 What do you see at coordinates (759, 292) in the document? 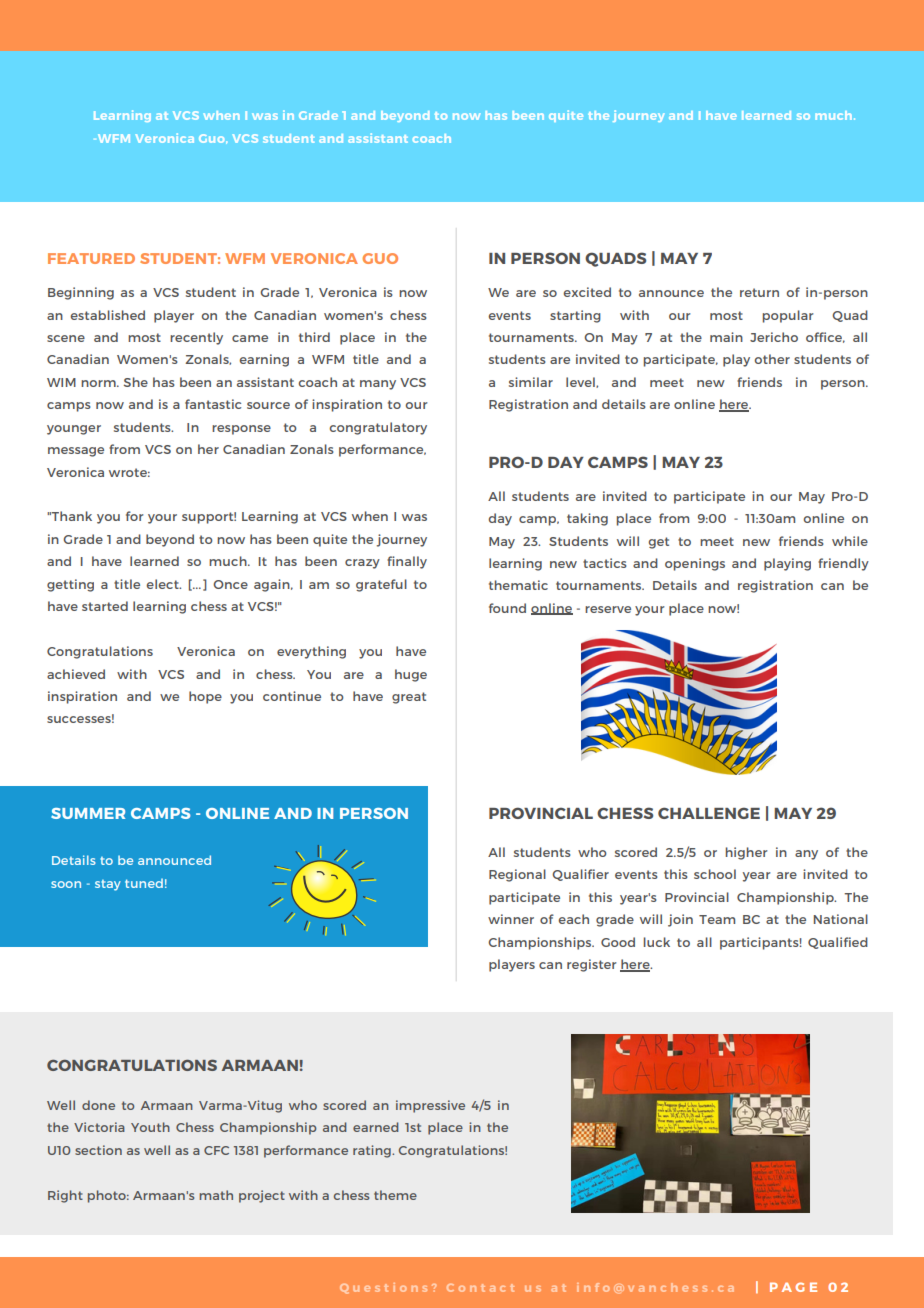
I see `return` at bounding box center [759, 292].
